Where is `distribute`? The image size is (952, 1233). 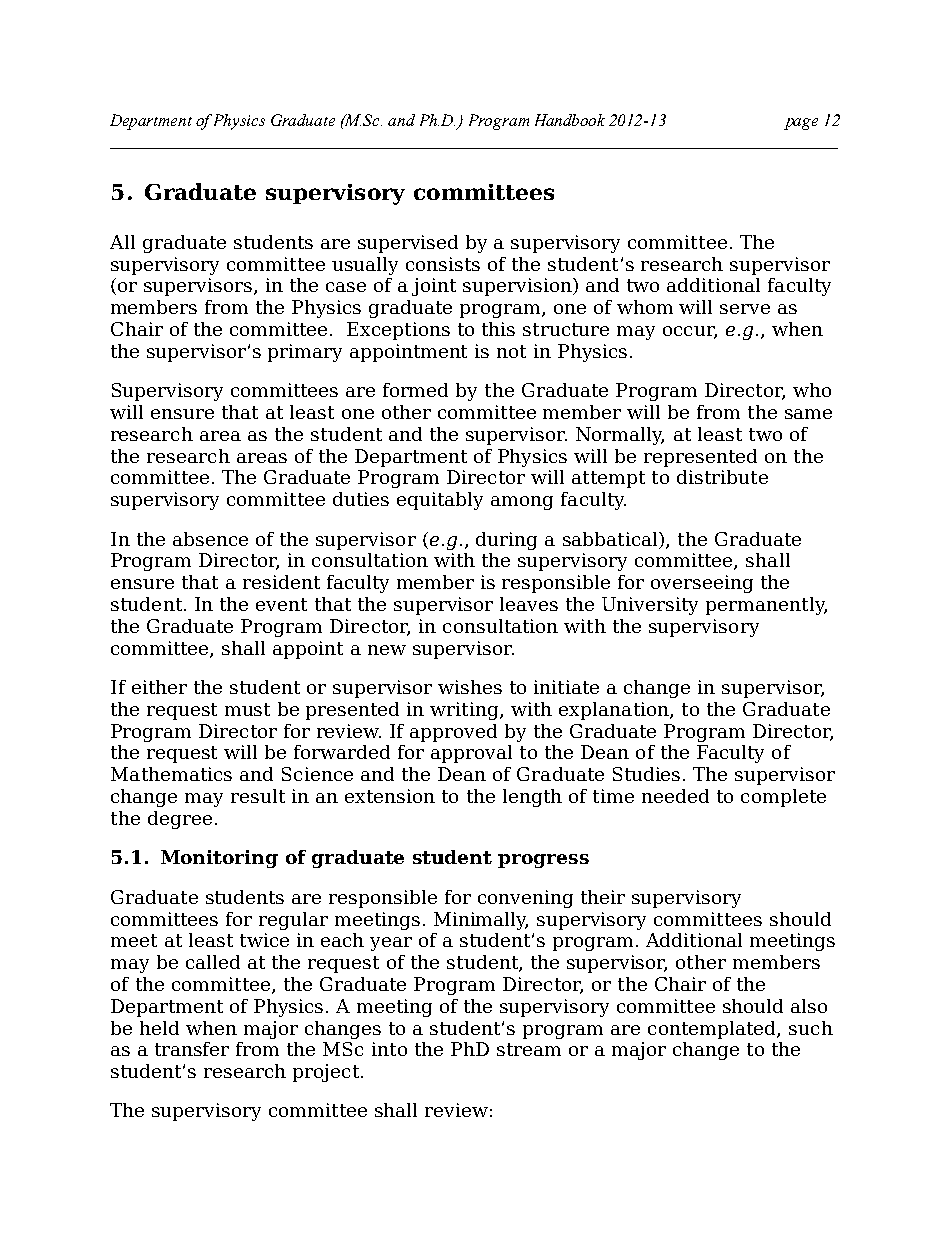 distribute is located at coordinates (722, 477).
